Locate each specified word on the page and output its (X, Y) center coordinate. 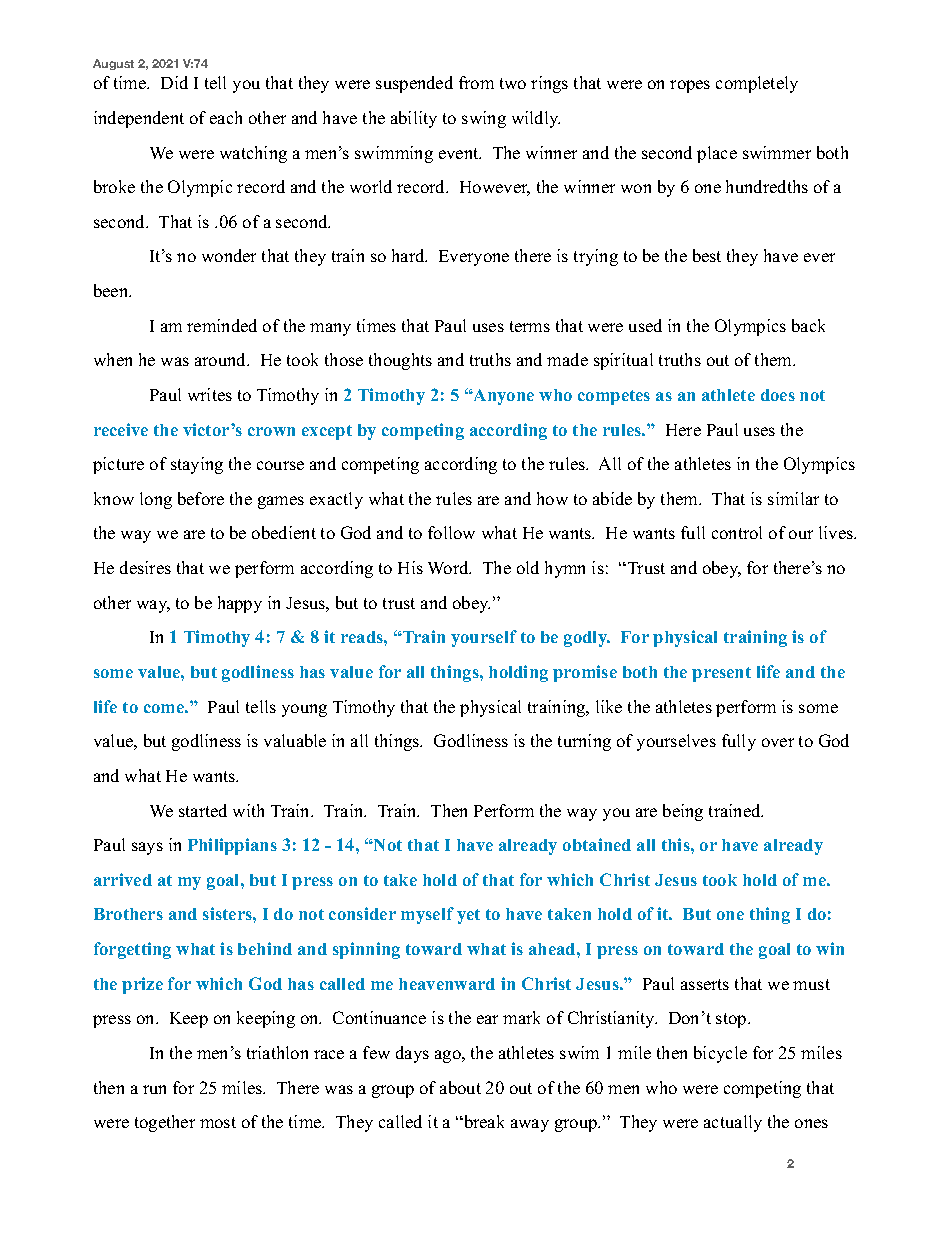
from (476, 82)
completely (757, 84)
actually (733, 1123)
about (460, 1087)
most (218, 1122)
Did (174, 82)
